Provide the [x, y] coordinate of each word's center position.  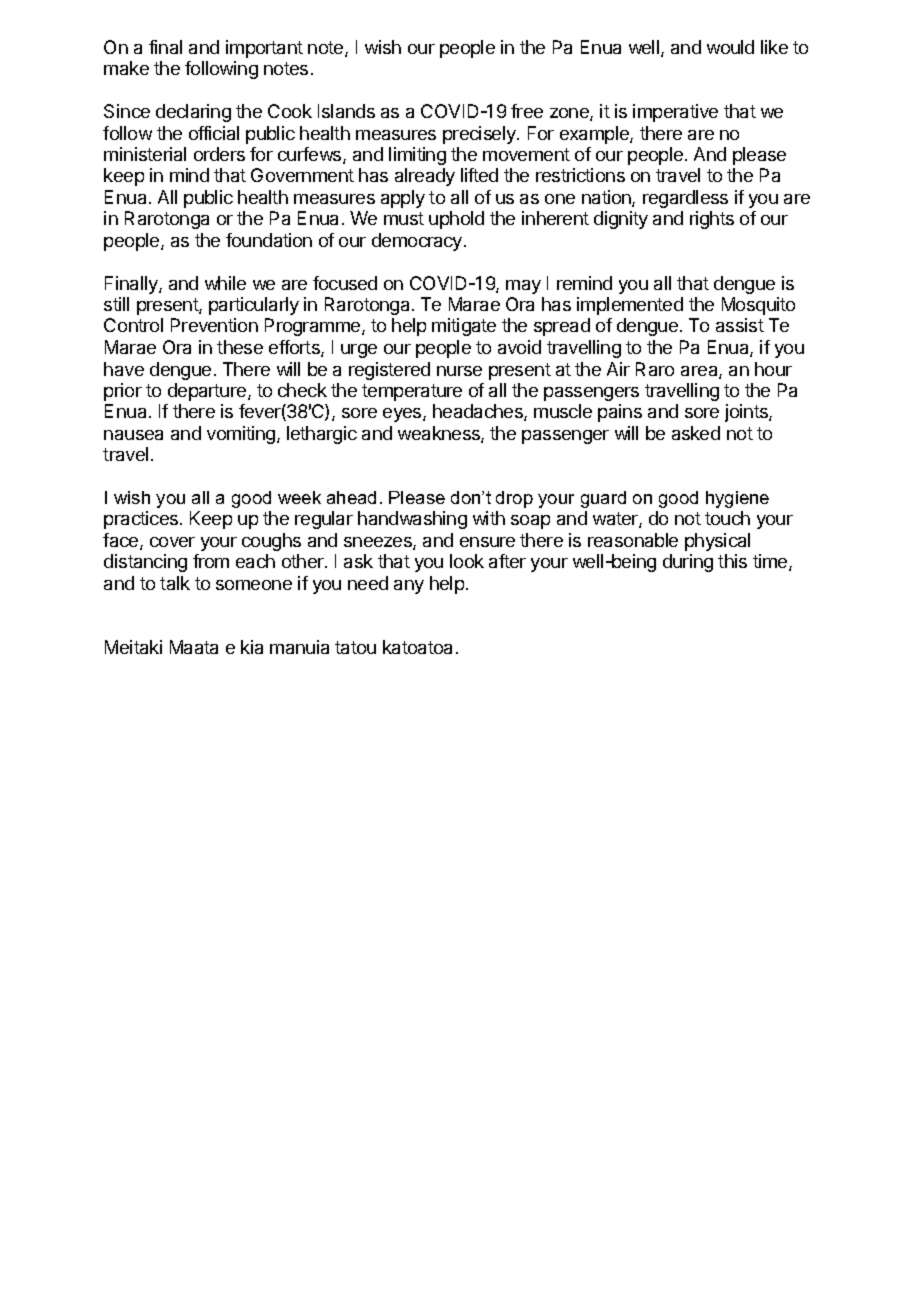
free [527, 111]
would [730, 47]
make [126, 68]
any [409, 587]
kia [252, 647]
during [688, 563]
